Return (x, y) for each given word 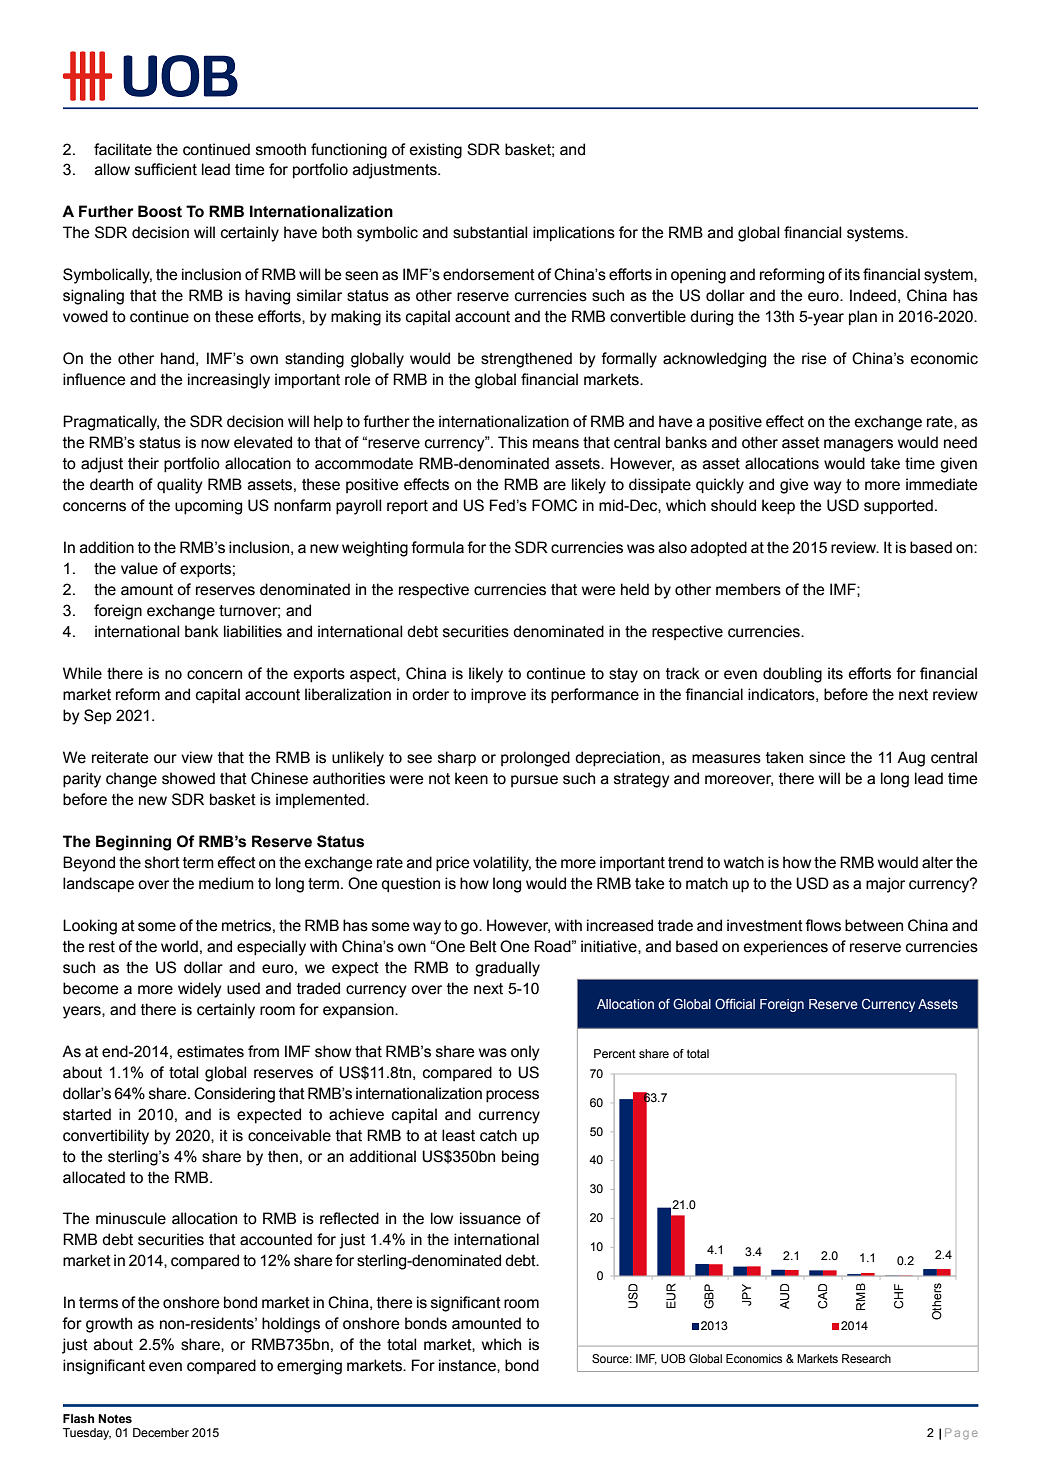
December (161, 1432)
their (143, 463)
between (874, 925)
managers (858, 445)
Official (735, 1003)
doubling (792, 675)
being (520, 1158)
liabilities (253, 631)
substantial (490, 232)
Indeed (873, 295)
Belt (483, 946)
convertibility (106, 1137)
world (179, 946)
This (513, 442)
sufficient (166, 169)
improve (498, 696)
